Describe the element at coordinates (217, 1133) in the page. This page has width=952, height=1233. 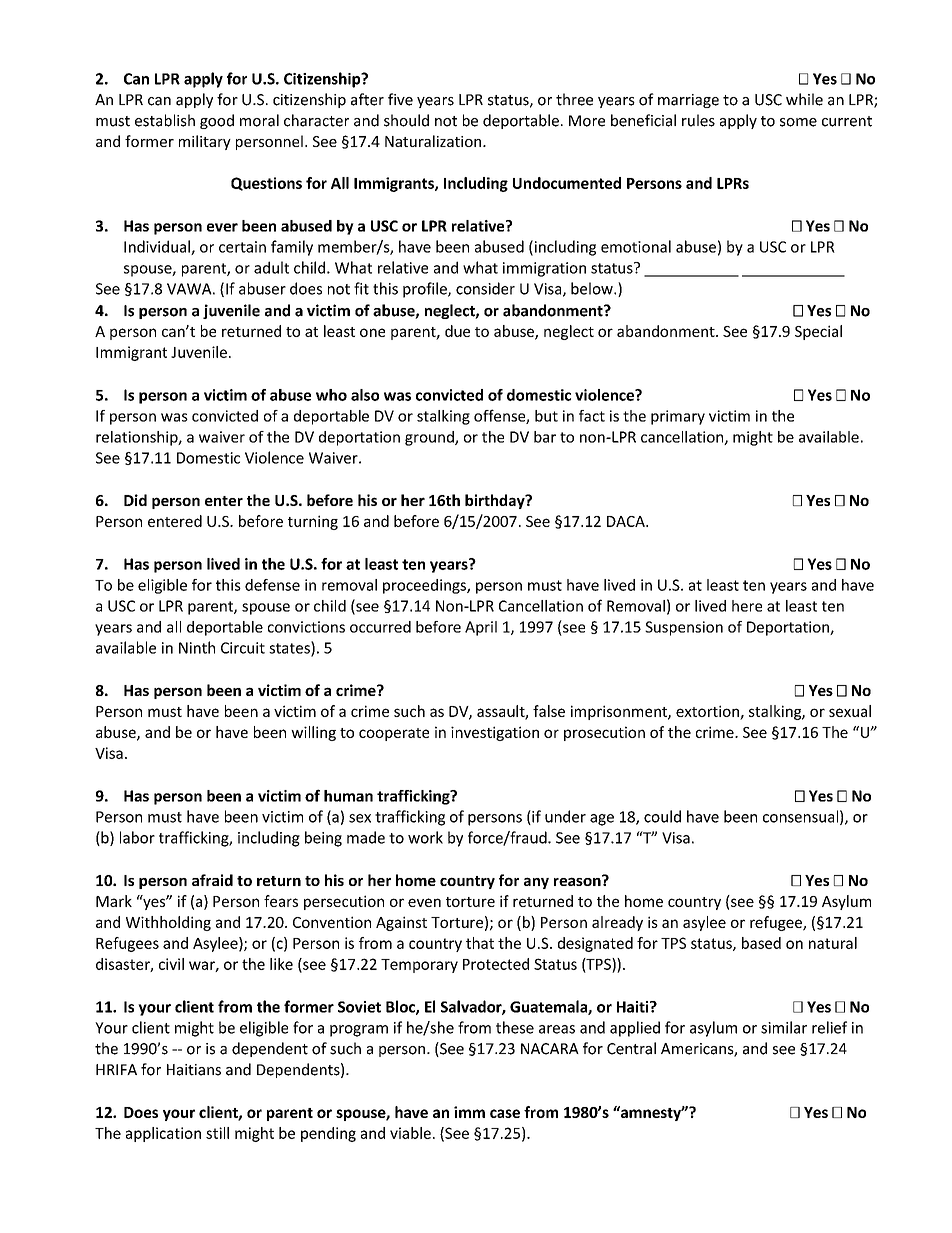
I see `still` at that location.
